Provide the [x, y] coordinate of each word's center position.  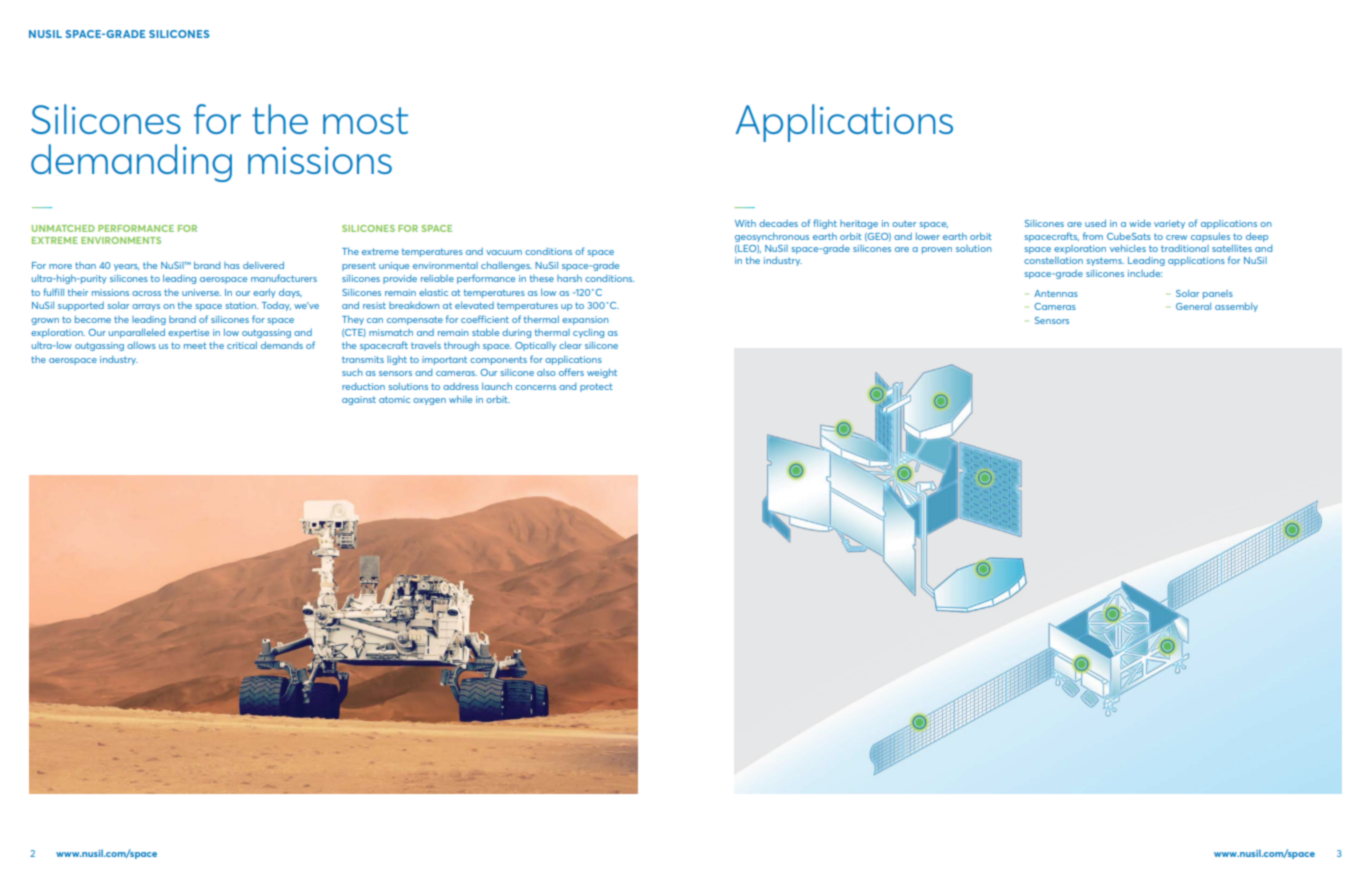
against [359, 400]
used [1095, 223]
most [365, 120]
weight [602, 373]
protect [596, 387]
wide [1140, 223]
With [745, 223]
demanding [131, 163]
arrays [146, 307]
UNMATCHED [63, 228]
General [1193, 306]
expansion [585, 320]
